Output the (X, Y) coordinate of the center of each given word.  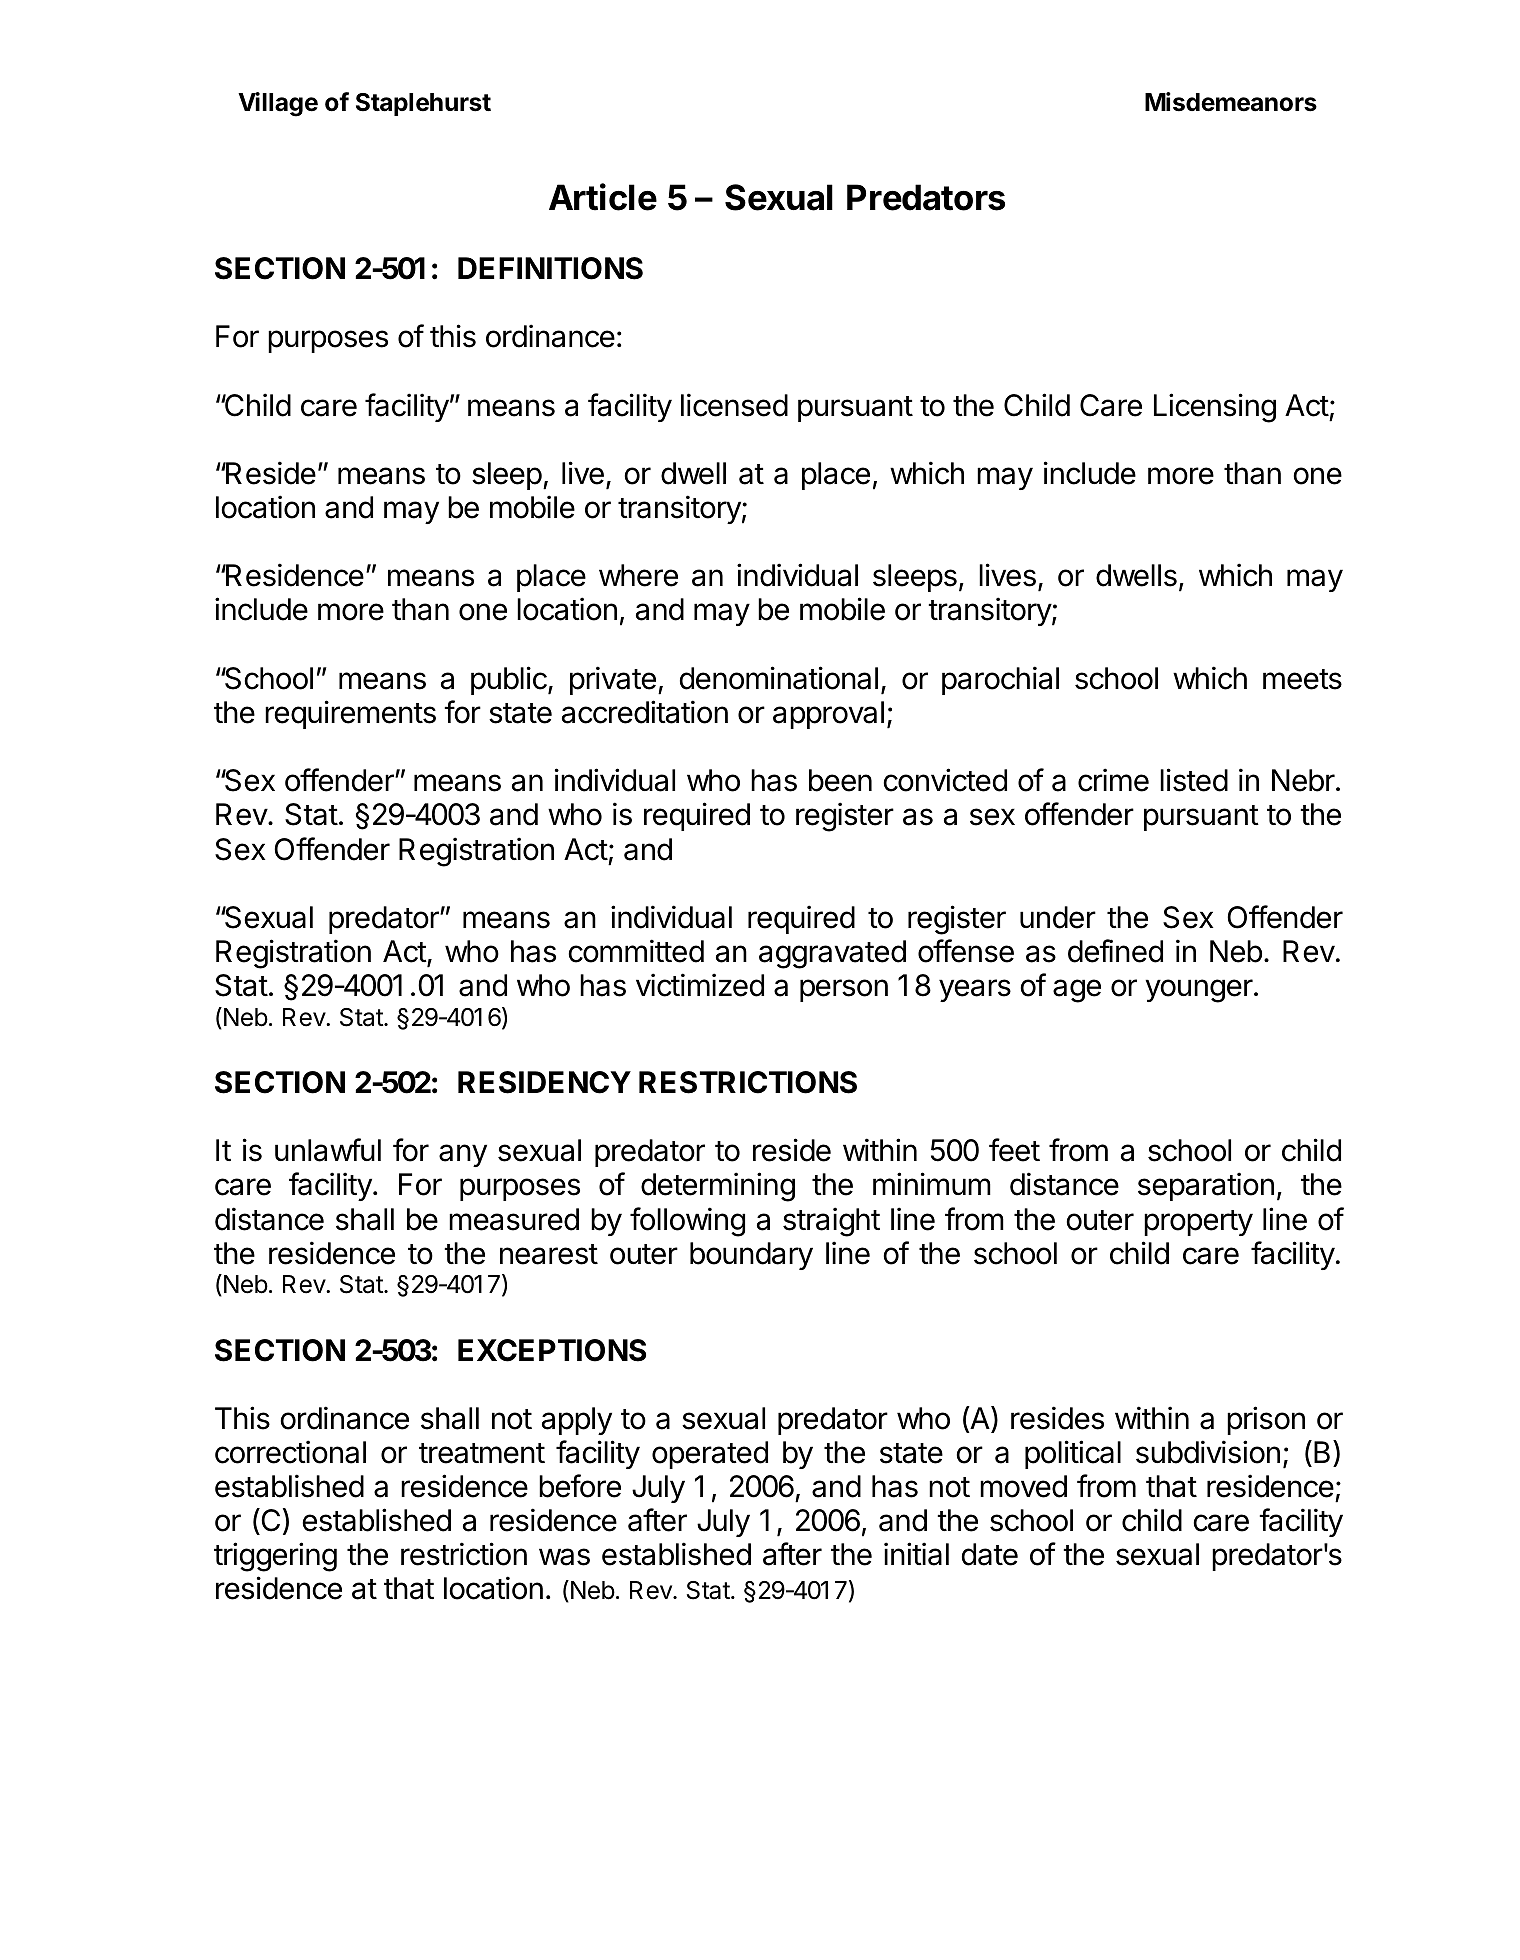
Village (278, 104)
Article (603, 197)
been (840, 780)
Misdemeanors (1231, 102)
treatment (482, 1453)
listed (1194, 780)
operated (710, 1455)
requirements (350, 714)
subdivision (1208, 1452)
